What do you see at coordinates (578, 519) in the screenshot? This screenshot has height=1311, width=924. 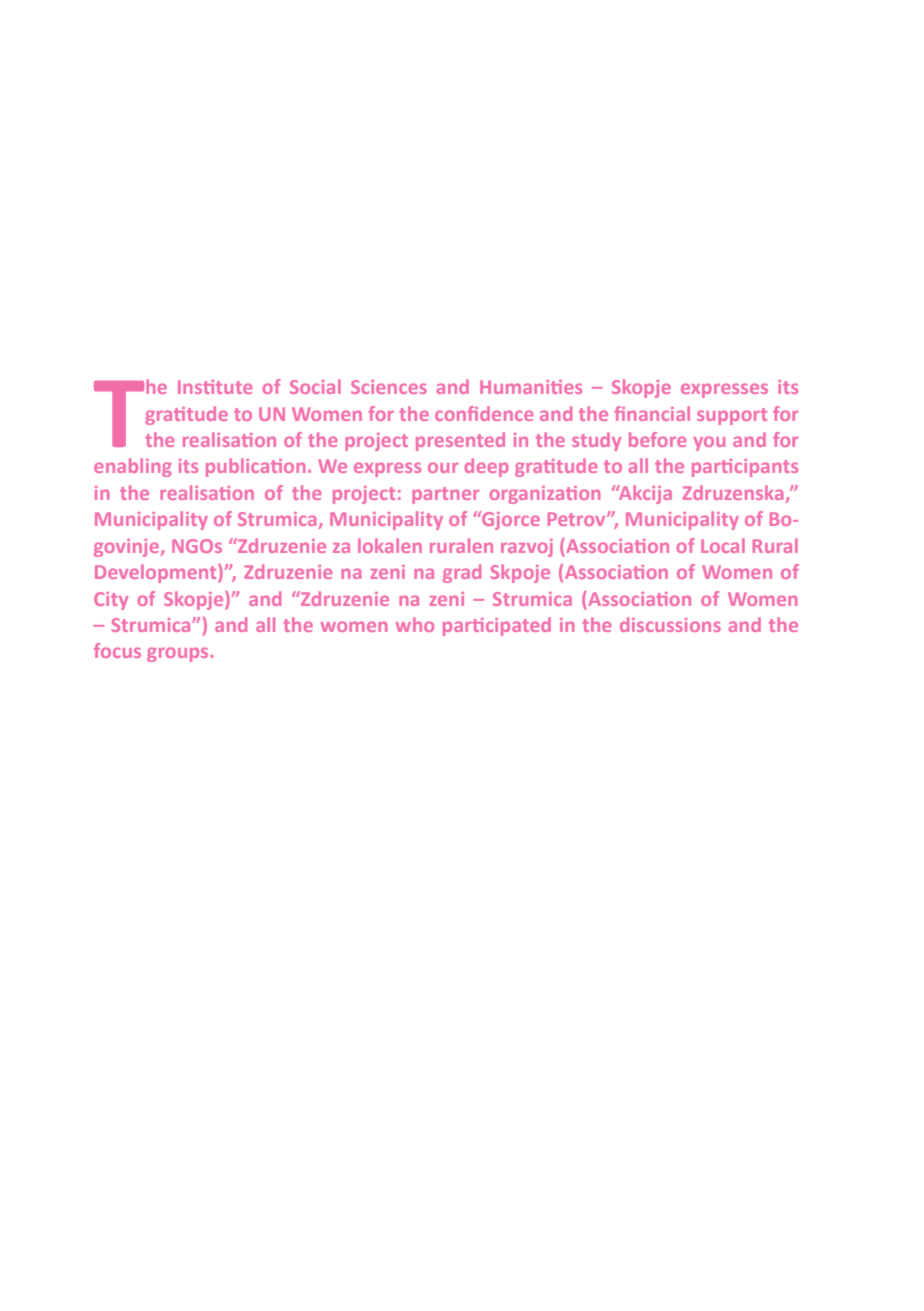 I see `Petrov` at bounding box center [578, 519].
